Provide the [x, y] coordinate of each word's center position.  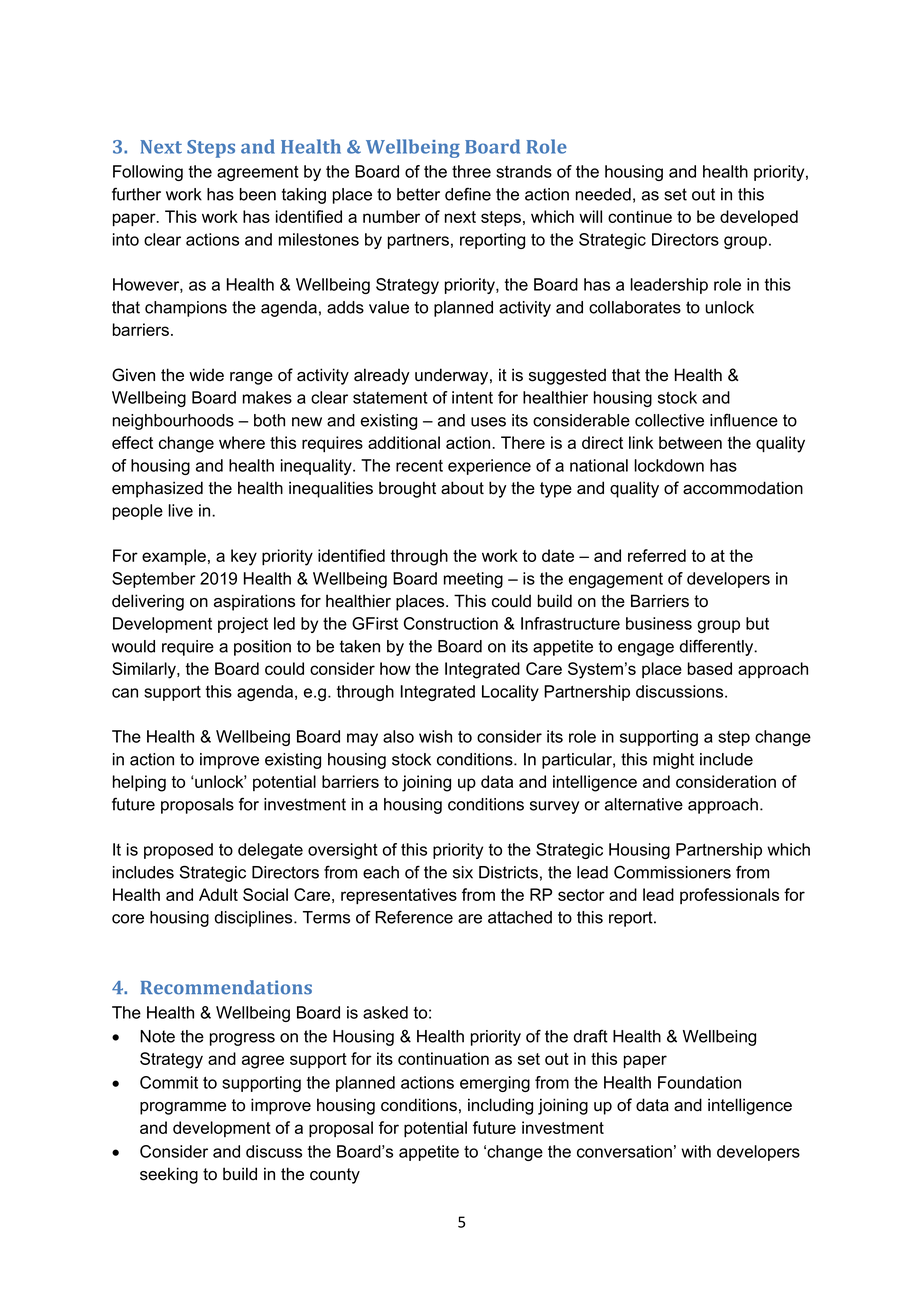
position [262, 648]
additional [404, 442]
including [500, 1106]
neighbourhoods [173, 422]
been [258, 194]
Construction [451, 623]
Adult [218, 894]
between [690, 442]
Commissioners [672, 872]
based [710, 668]
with [696, 1151]
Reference [414, 917]
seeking [169, 1175]
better [418, 194]
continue [640, 216]
